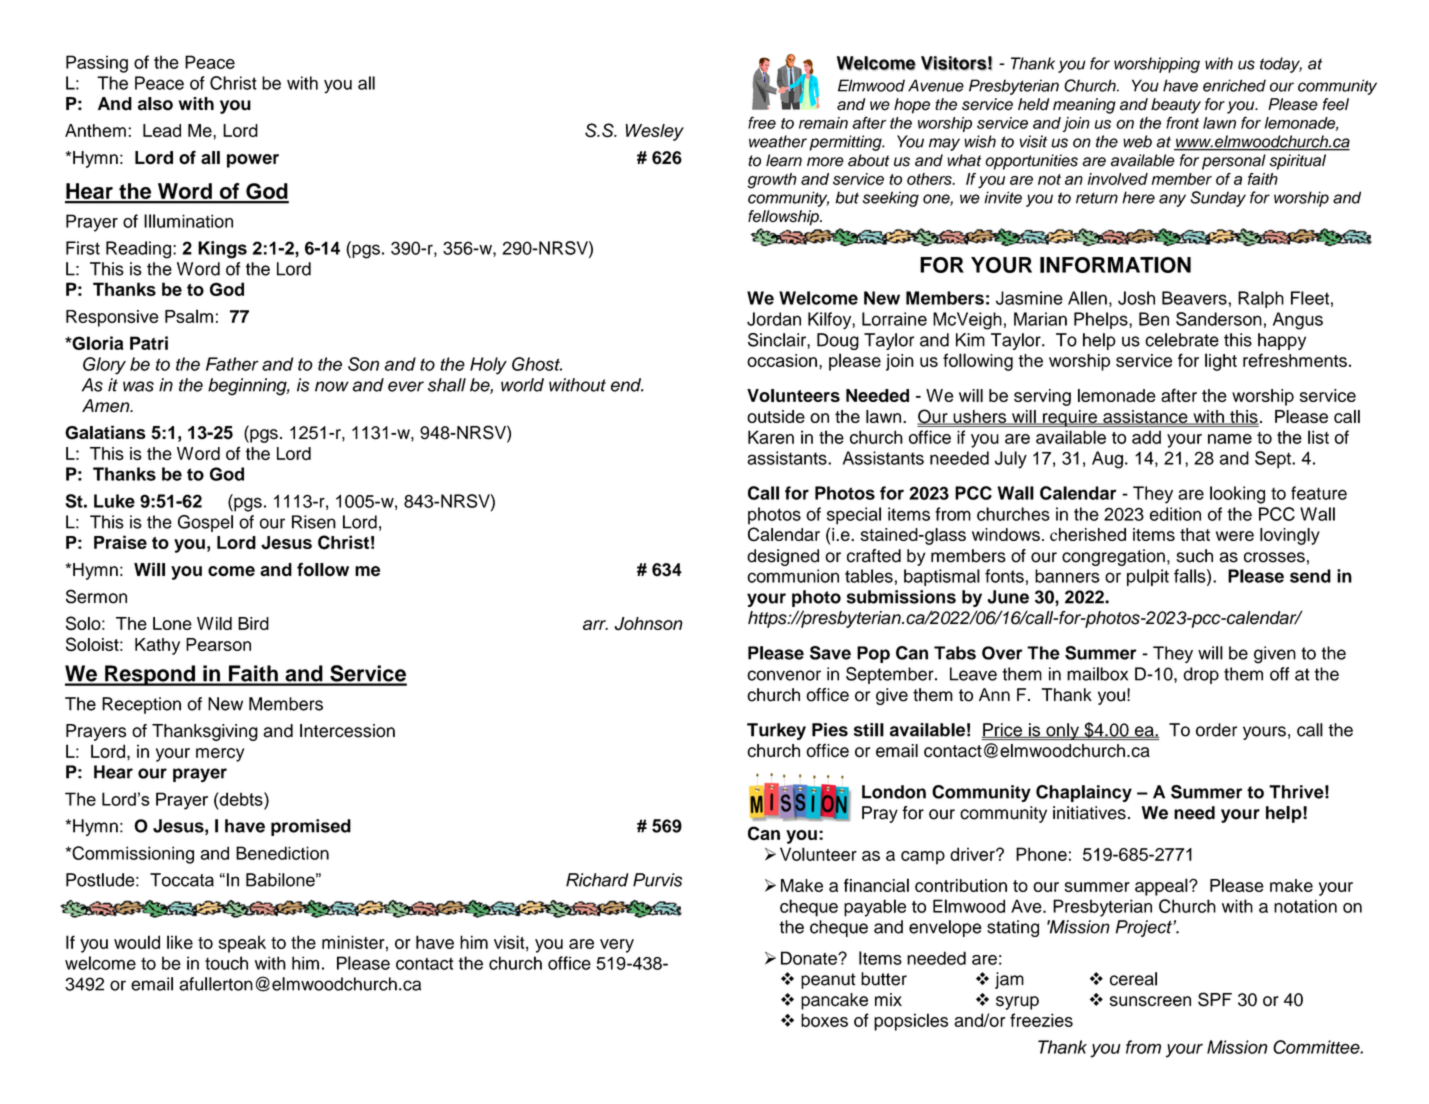 This screenshot has width=1429, height=1104. What do you see at coordinates (1176, 106) in the screenshot?
I see `beauty` at bounding box center [1176, 106].
